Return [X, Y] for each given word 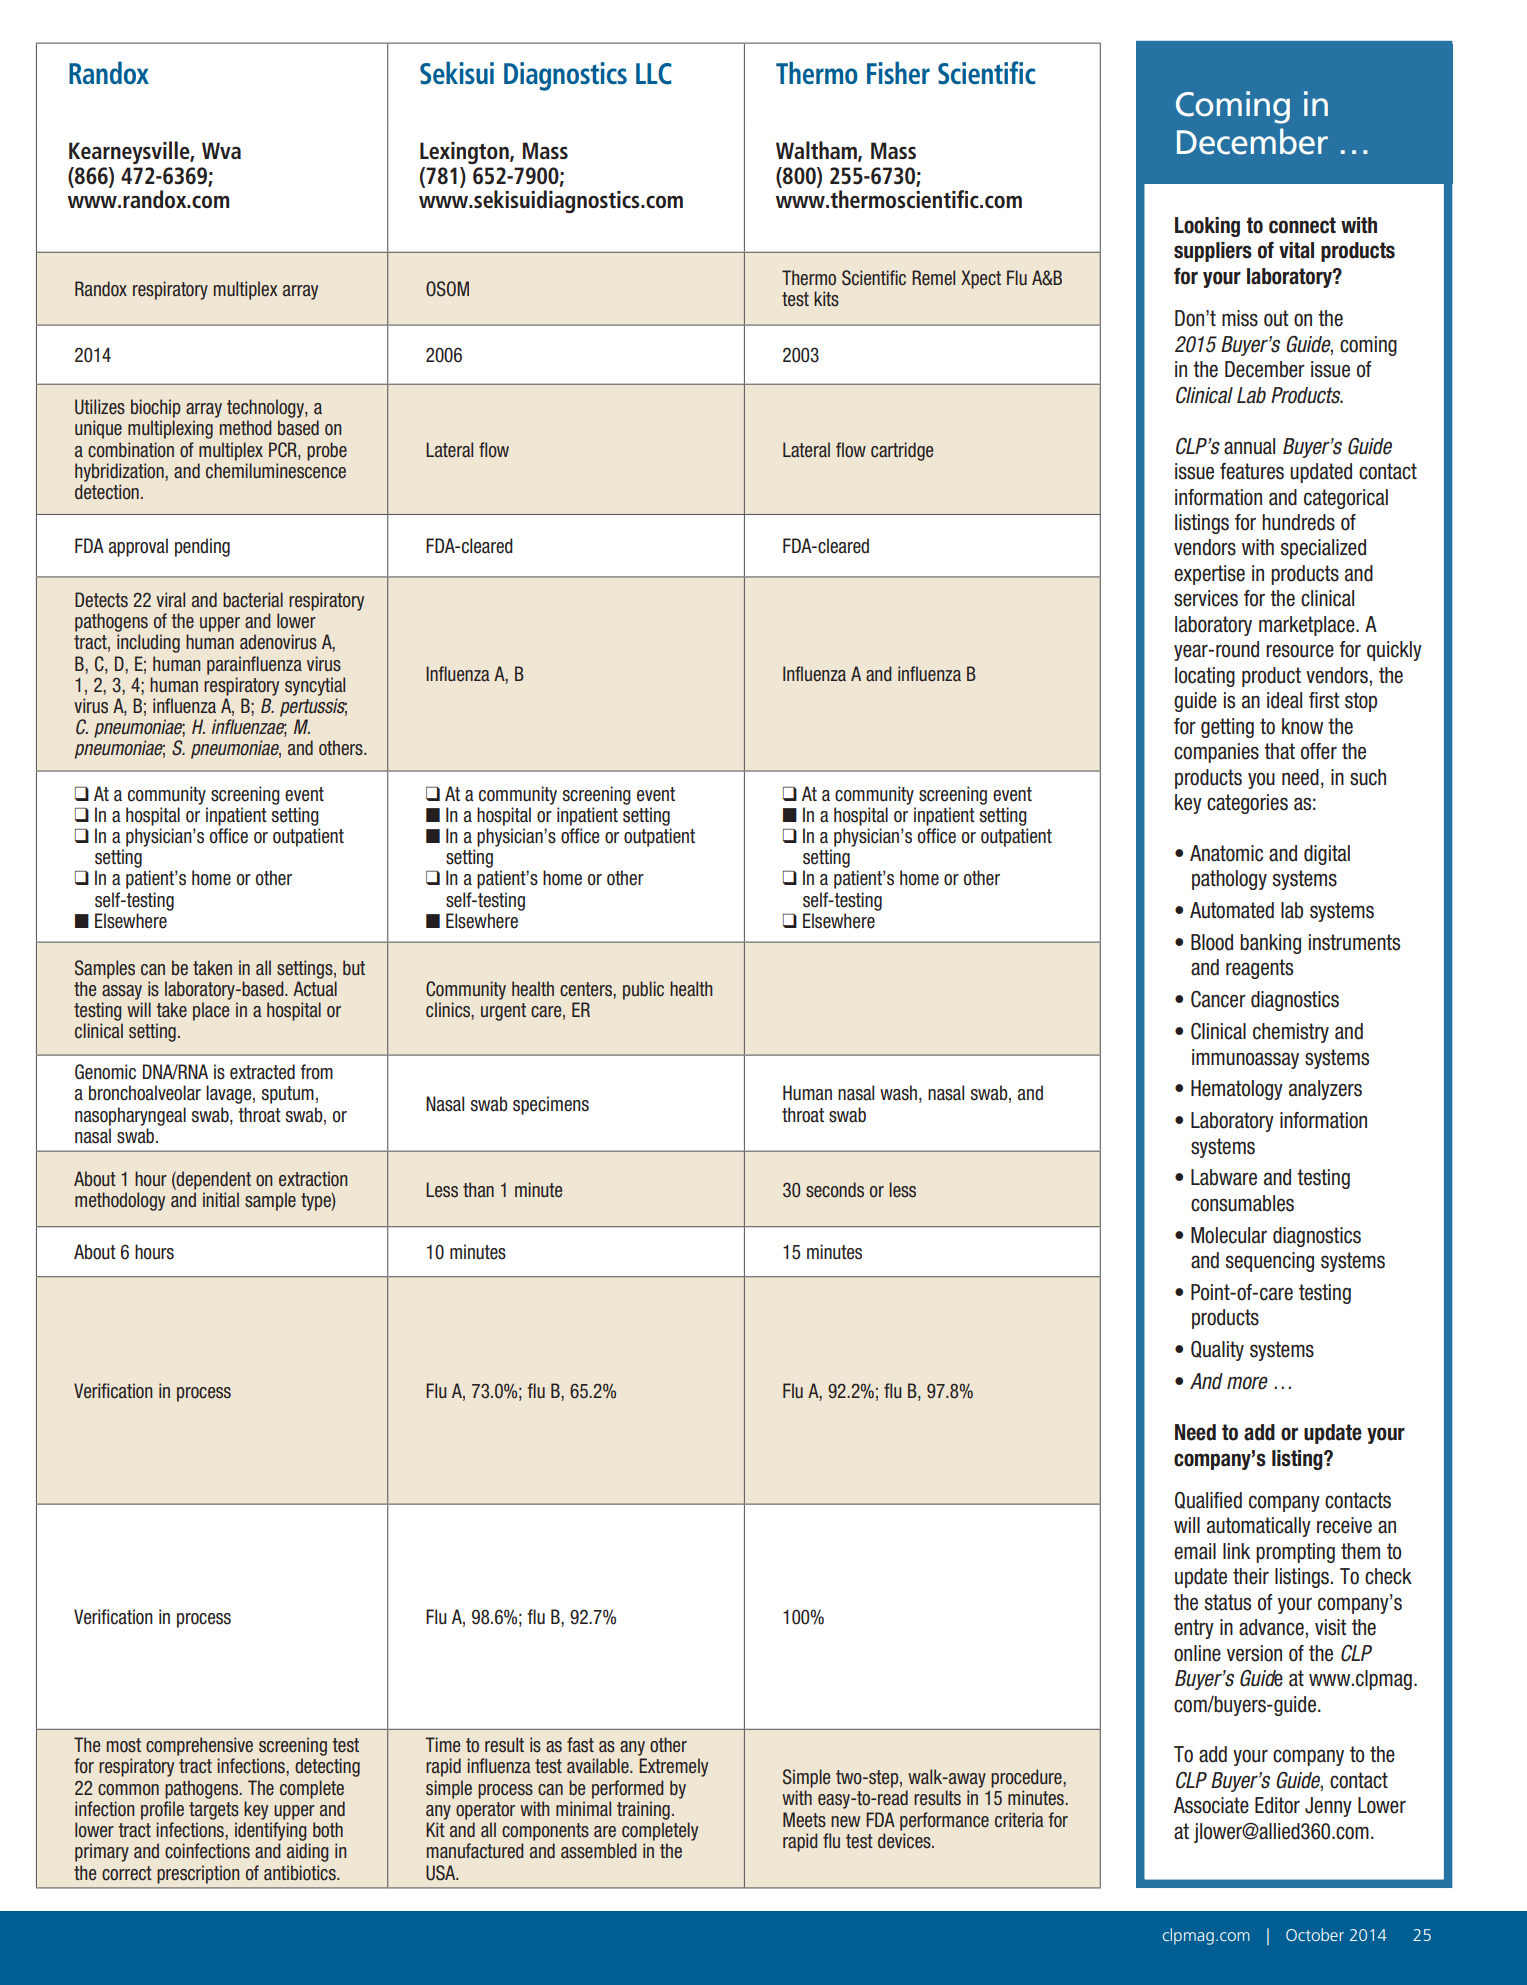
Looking [1207, 227]
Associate [1211, 1805]
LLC [654, 74]
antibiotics [301, 1873]
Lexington [465, 153]
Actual [315, 989]
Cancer [1218, 999]
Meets [804, 1820]
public [643, 990]
